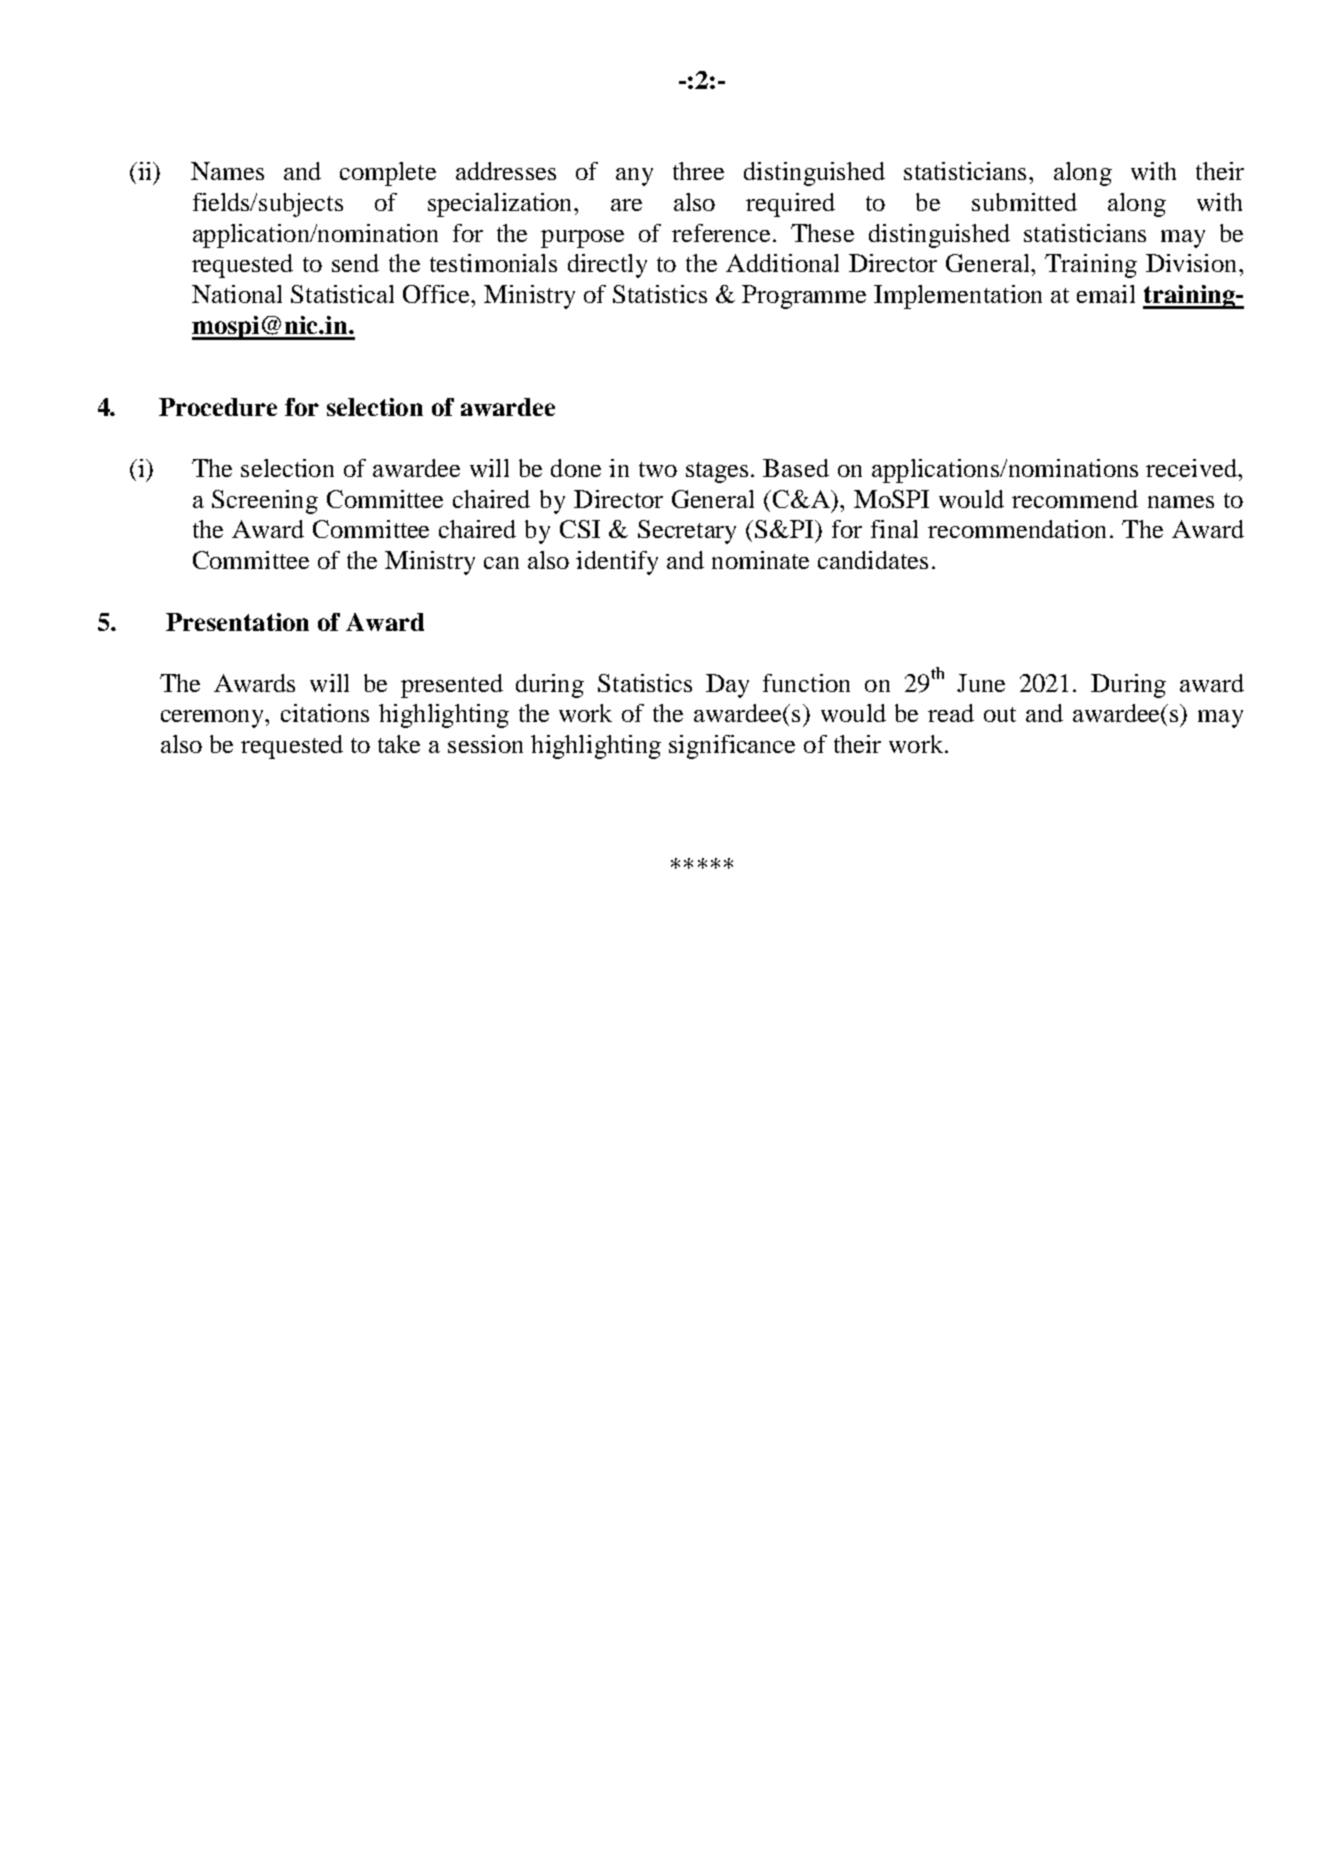  Describe the element at coordinates (325, 713) in the page. I see `citations` at that location.
